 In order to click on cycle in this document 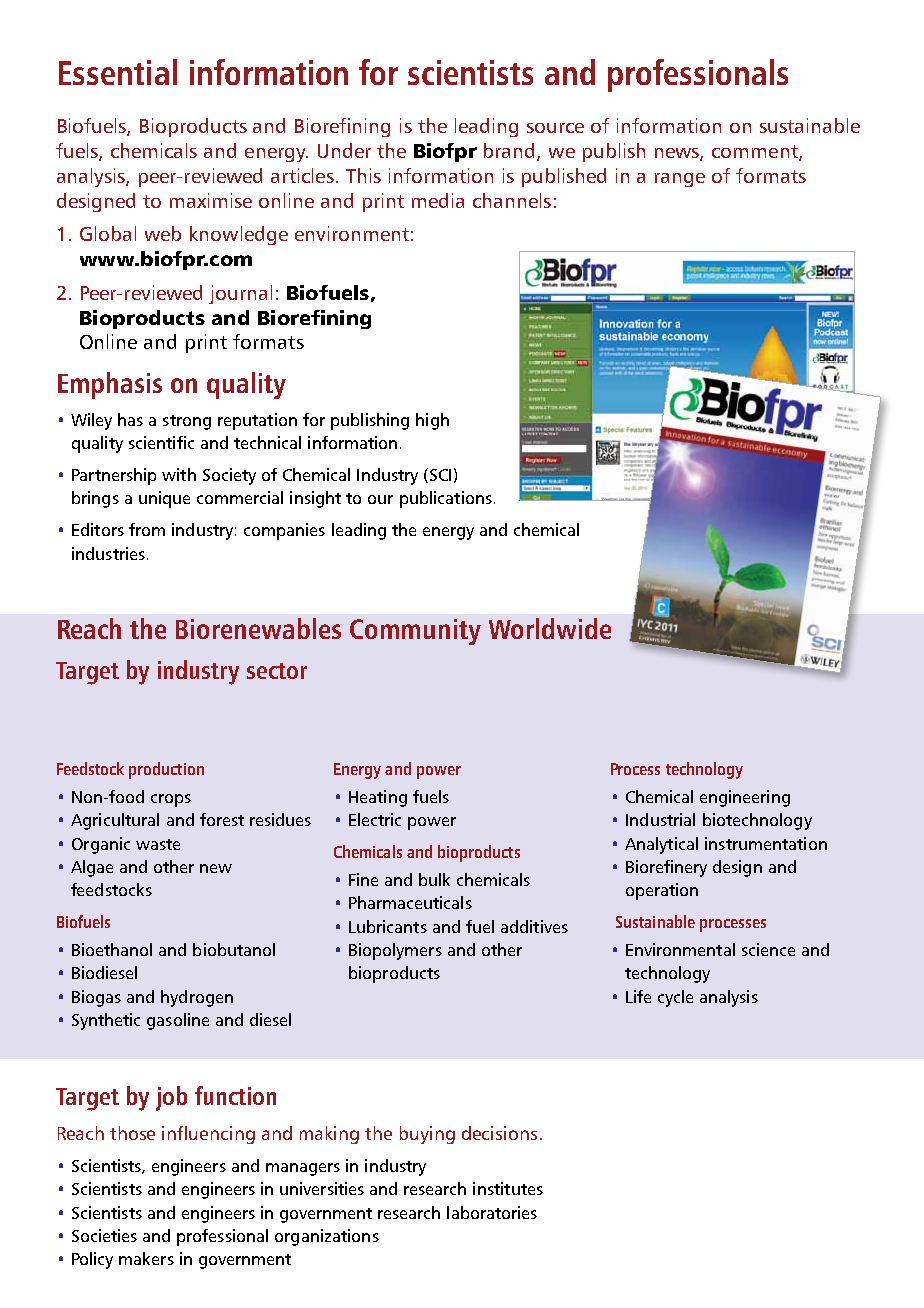, I will do `click(675, 998)`.
